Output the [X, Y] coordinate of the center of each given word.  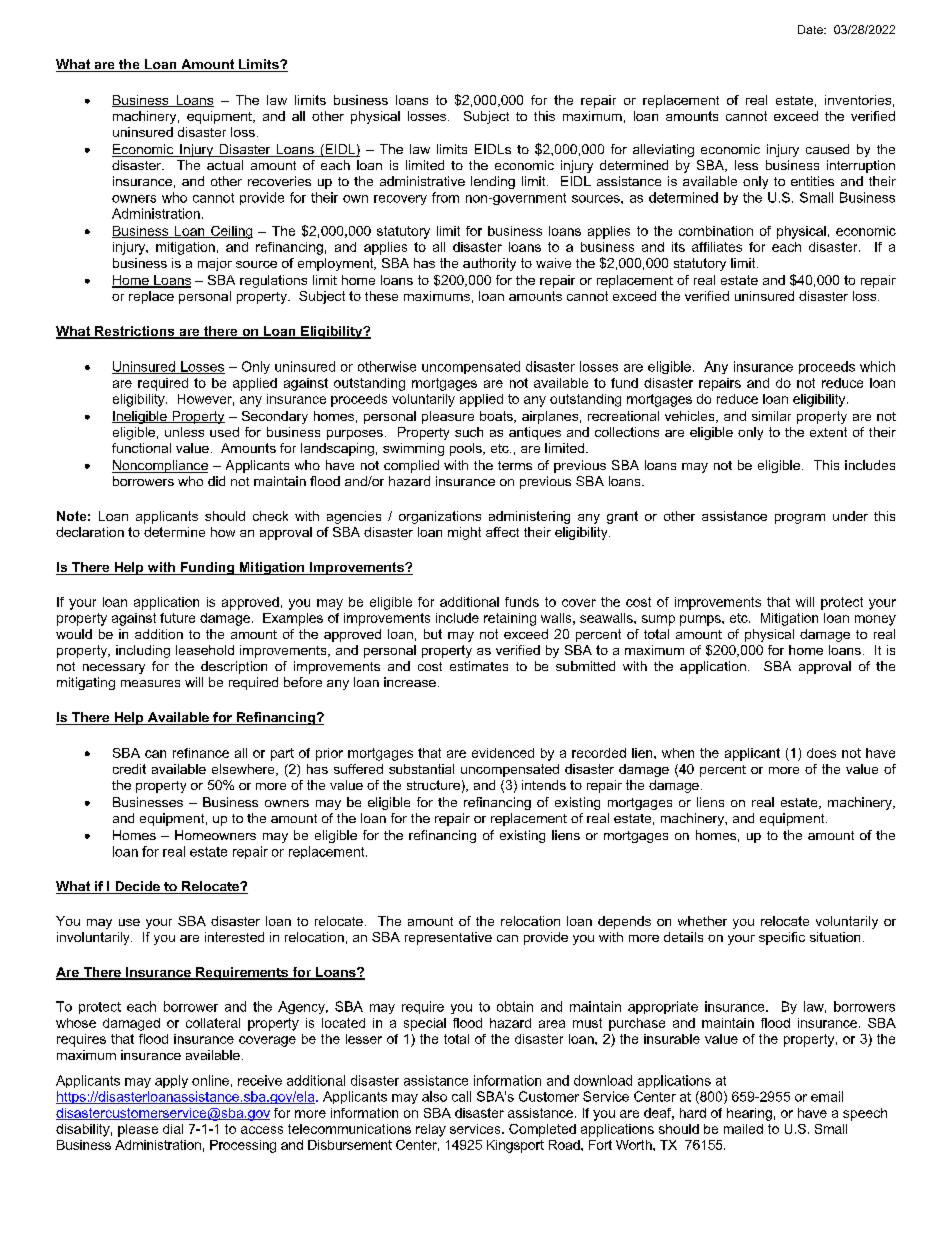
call [461, 1096]
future [177, 618]
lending [493, 182]
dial [173, 1129]
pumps [701, 620]
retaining [510, 619]
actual [225, 165]
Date [811, 29]
